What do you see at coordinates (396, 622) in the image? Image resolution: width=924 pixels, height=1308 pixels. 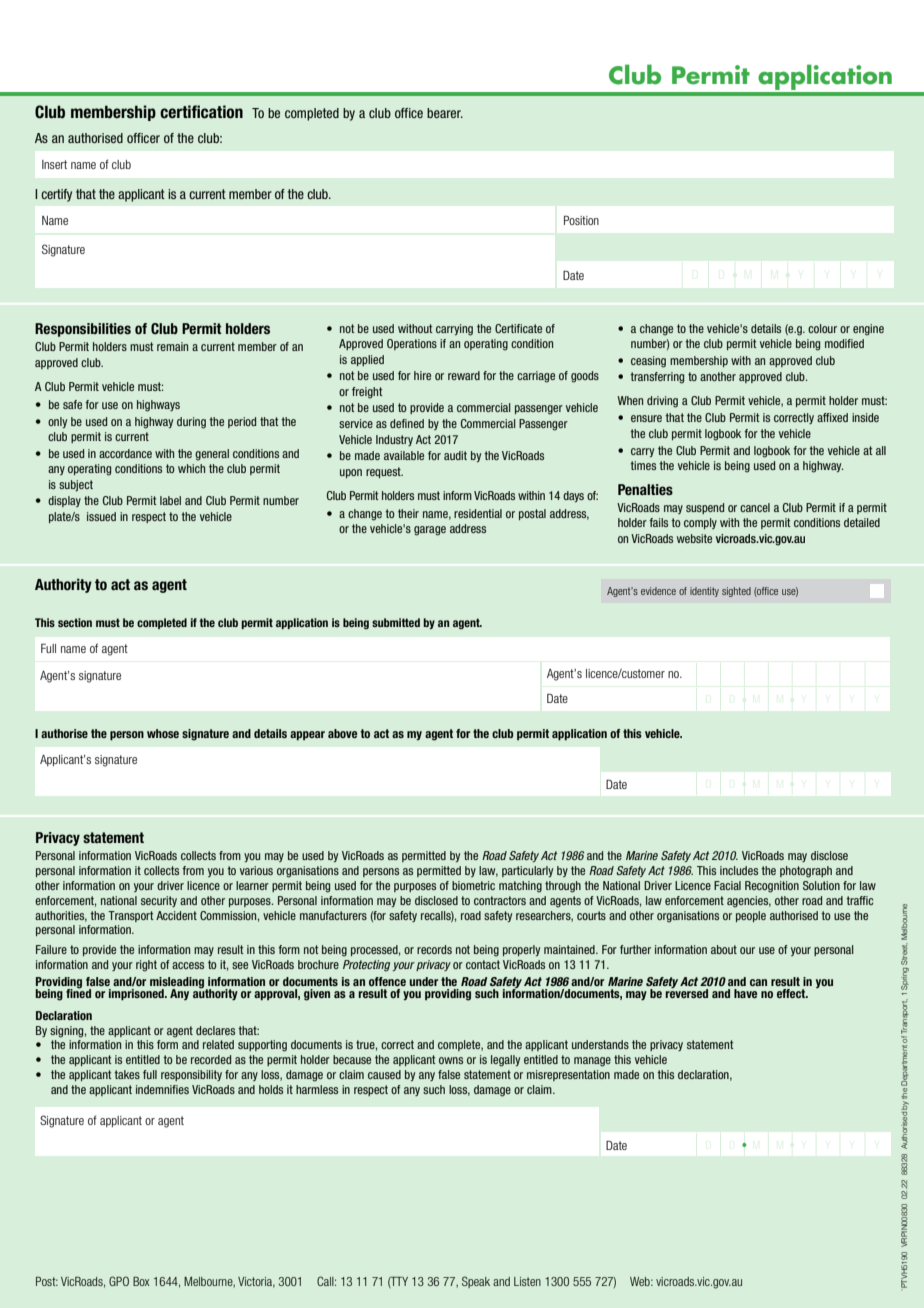 I see `submitted` at bounding box center [396, 622].
